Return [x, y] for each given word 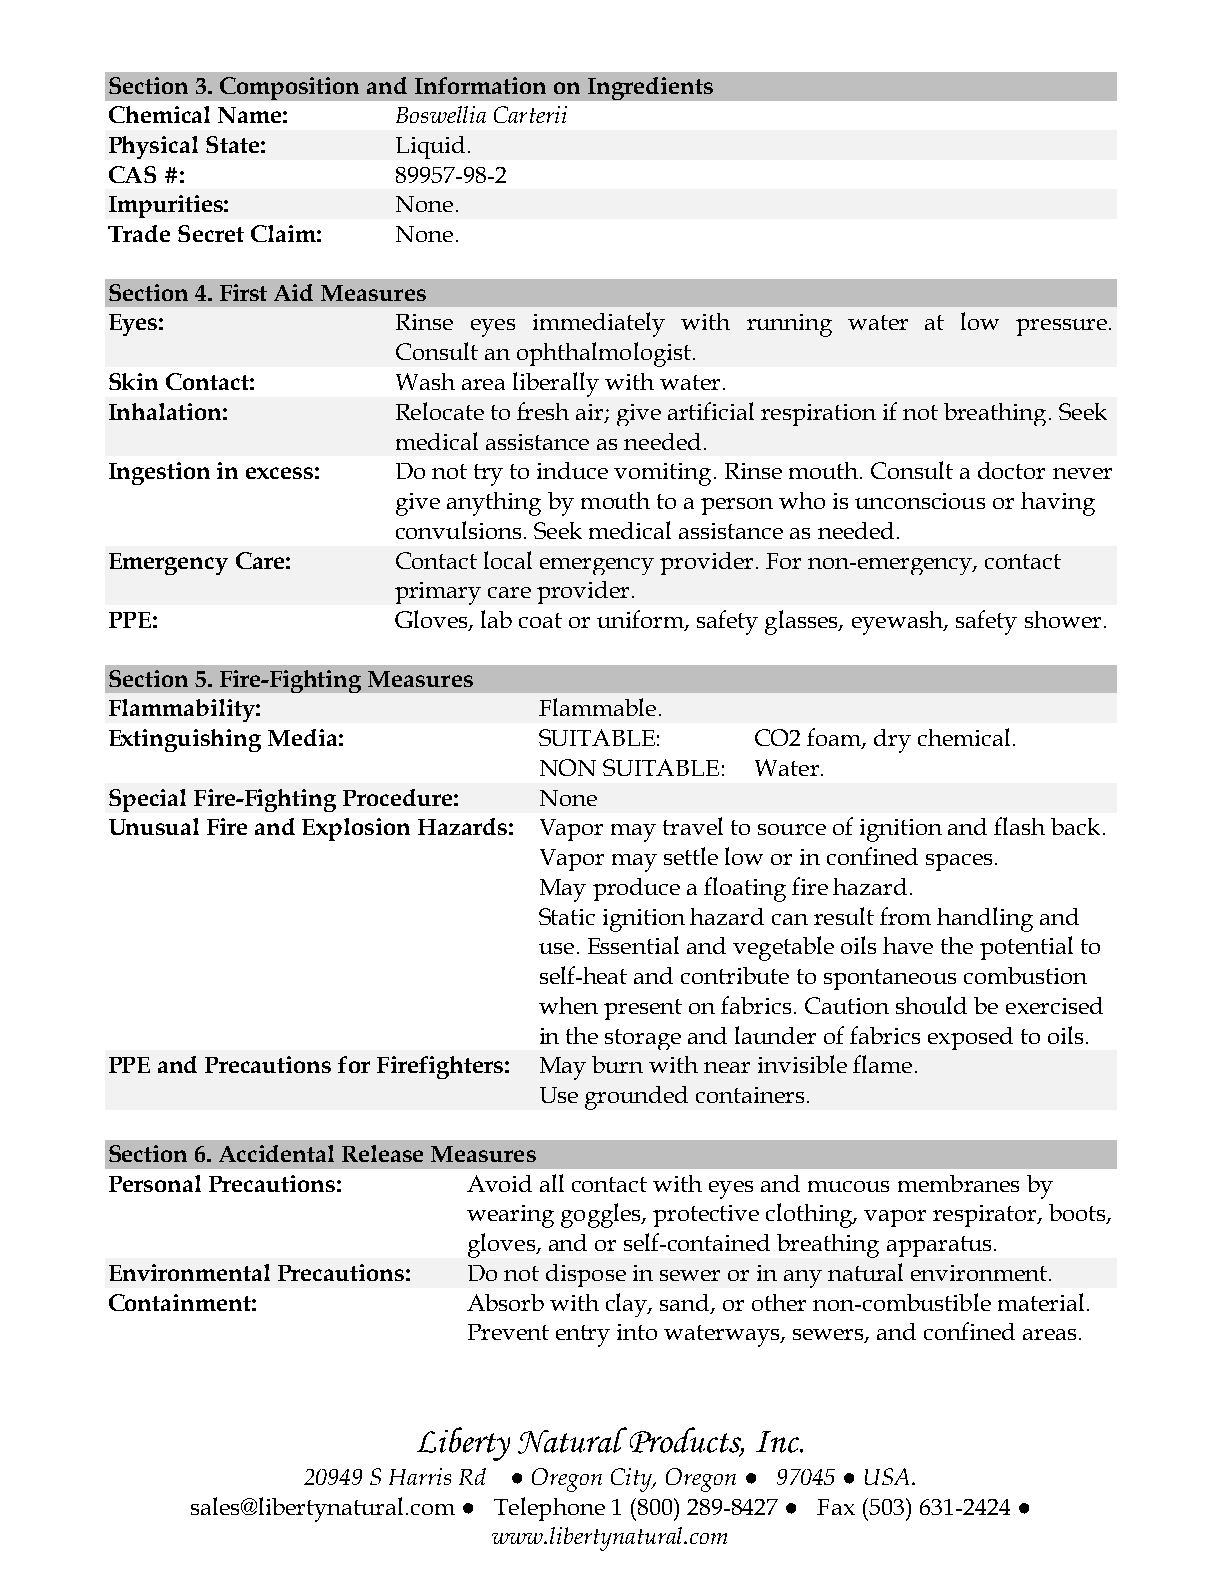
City [633, 1480]
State [232, 144]
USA [889, 1476]
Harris [420, 1476]
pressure [1061, 327]
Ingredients [650, 88]
